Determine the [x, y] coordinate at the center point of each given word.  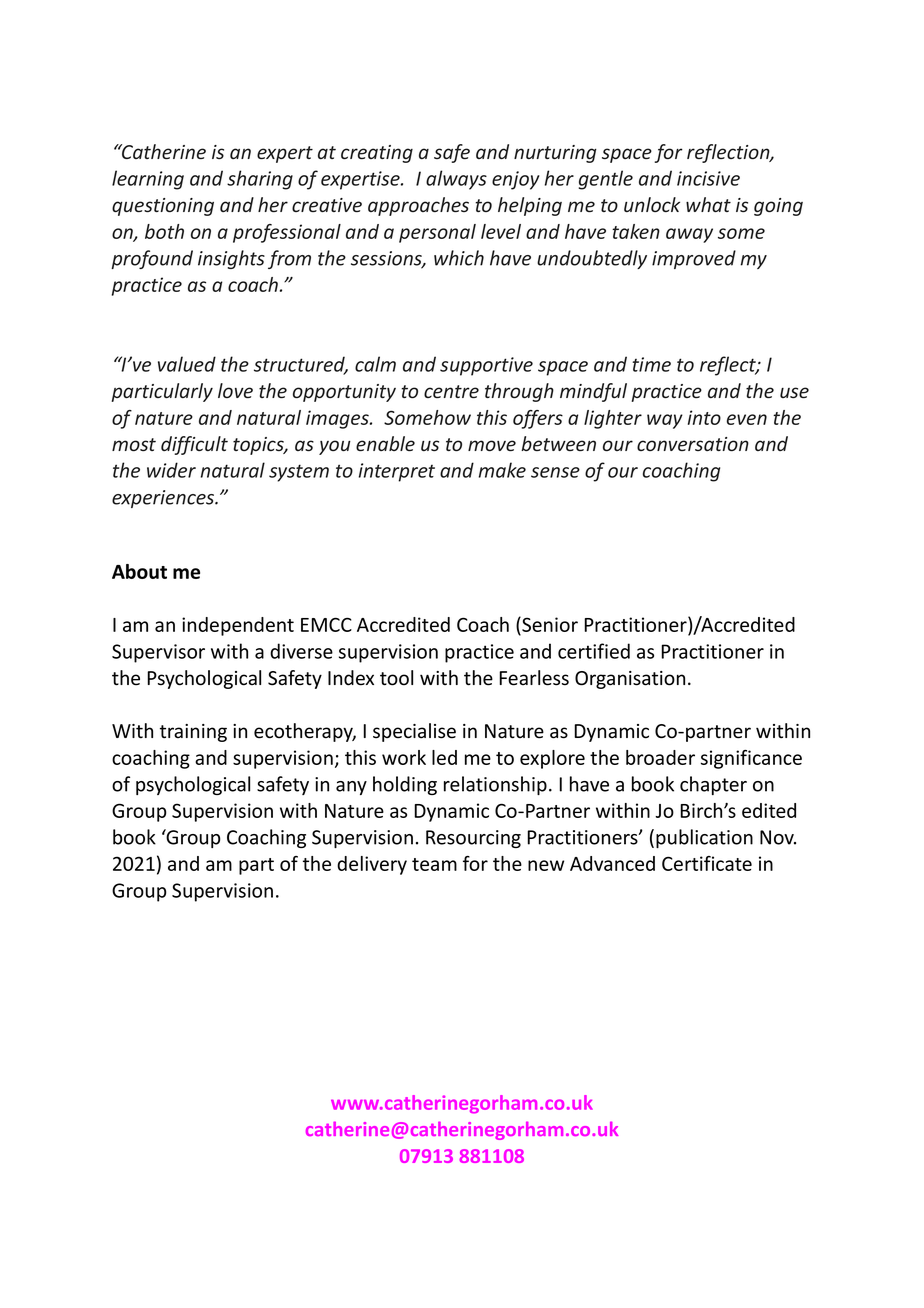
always [456, 180]
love [235, 390]
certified [594, 651]
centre [451, 391]
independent [238, 626]
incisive [708, 178]
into [704, 417]
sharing [260, 180]
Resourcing [473, 839]
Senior [549, 625]
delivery [372, 865]
